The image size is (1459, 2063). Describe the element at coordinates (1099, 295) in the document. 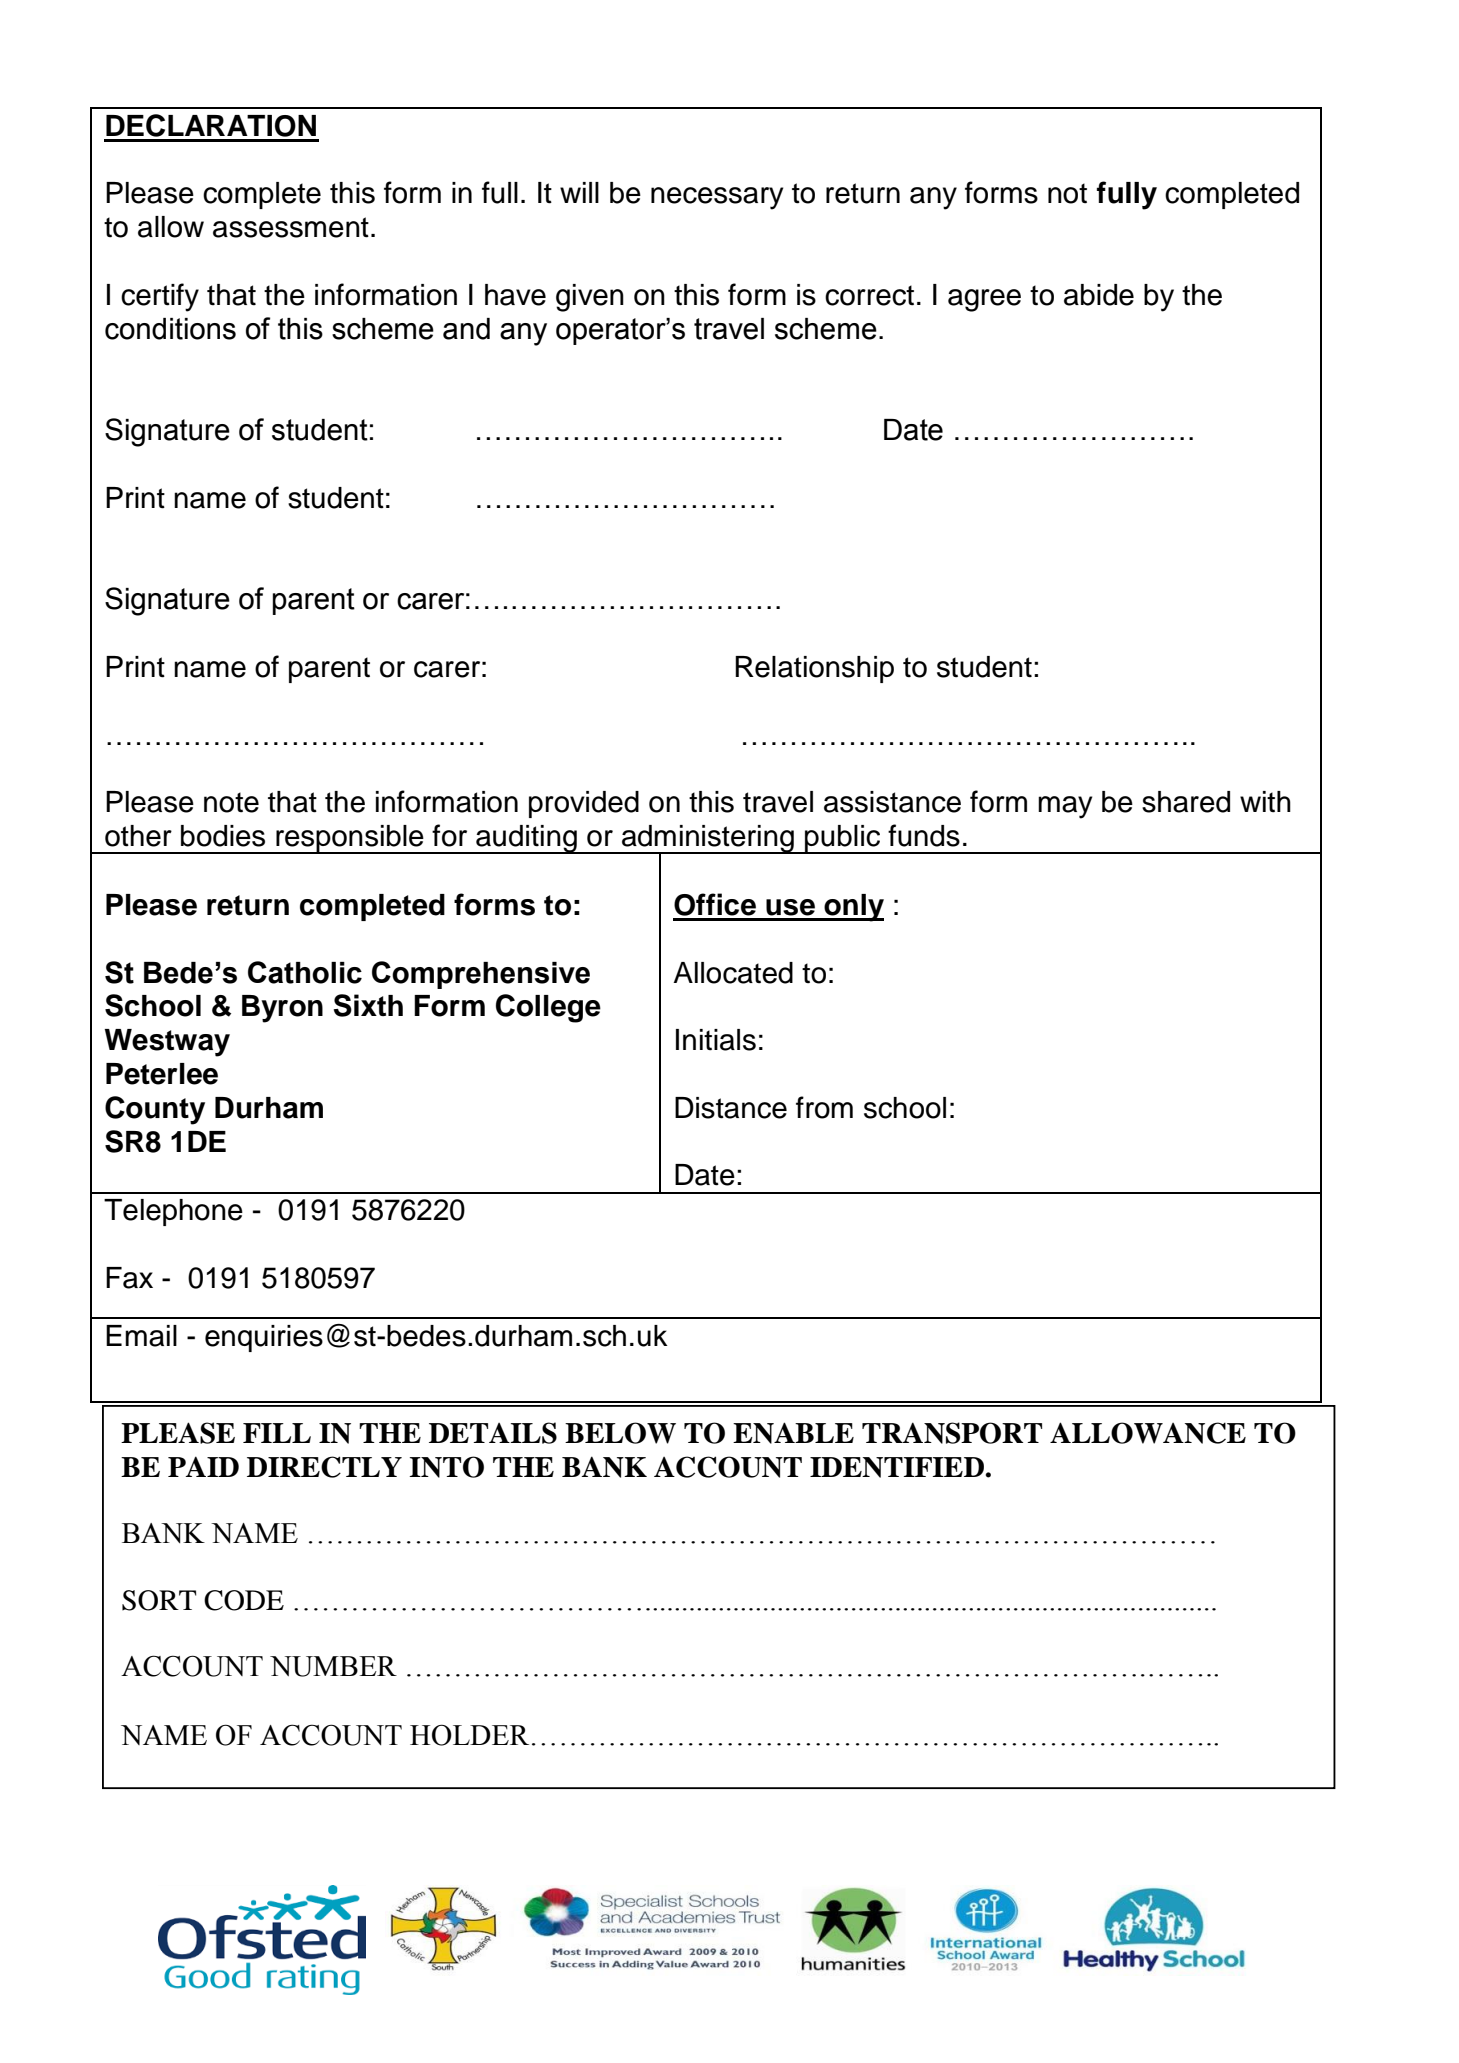

I see `abide` at that location.
